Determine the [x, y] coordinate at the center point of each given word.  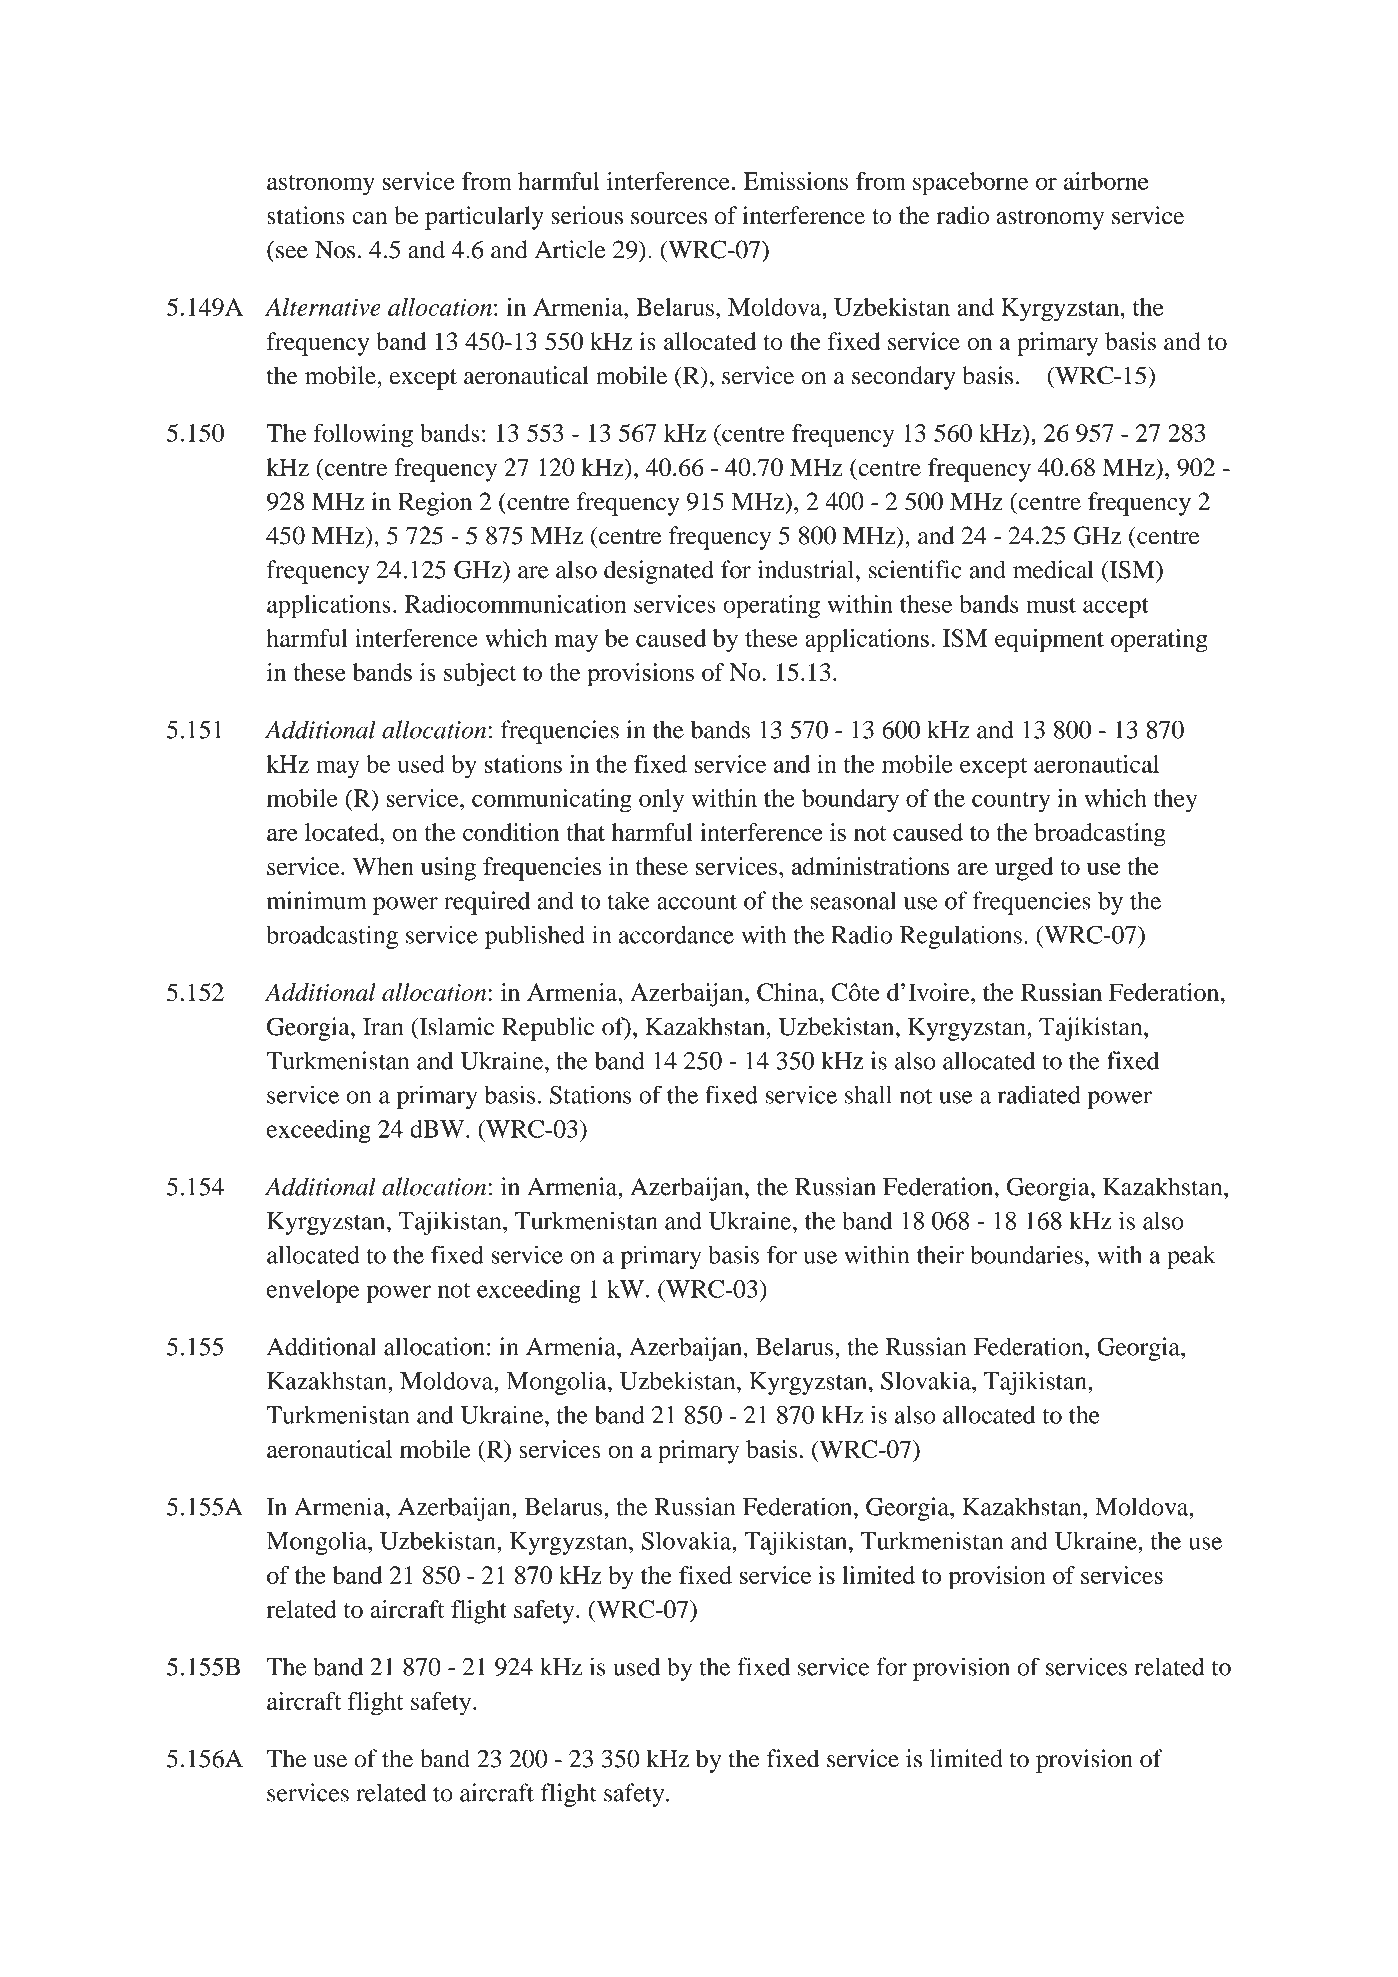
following [363, 435]
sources [669, 218]
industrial [807, 569]
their [940, 1254]
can [369, 218]
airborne [1106, 181]
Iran [383, 1027]
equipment [1049, 641]
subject [480, 675]
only [661, 801]
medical [1053, 569]
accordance [676, 934]
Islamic [455, 1026]
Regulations [961, 937]
